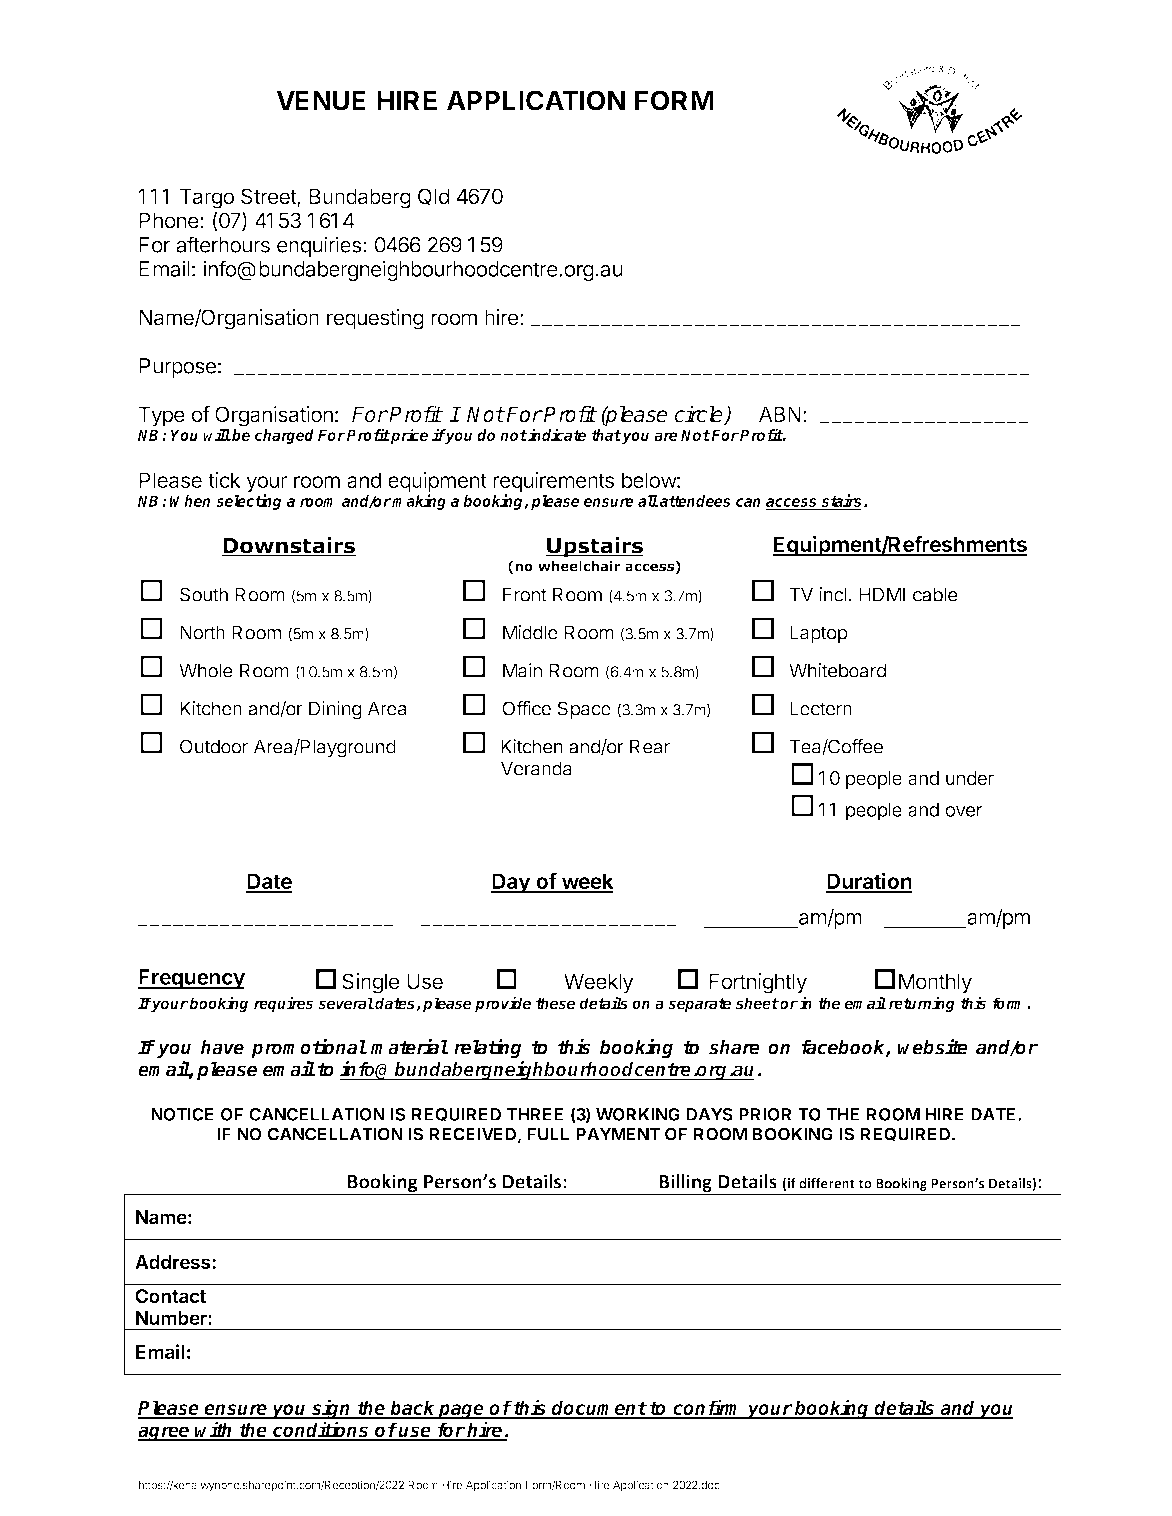 Image resolution: width=1172 pixels, height=1516 pixels. I want to click on charged, so click(284, 436).
